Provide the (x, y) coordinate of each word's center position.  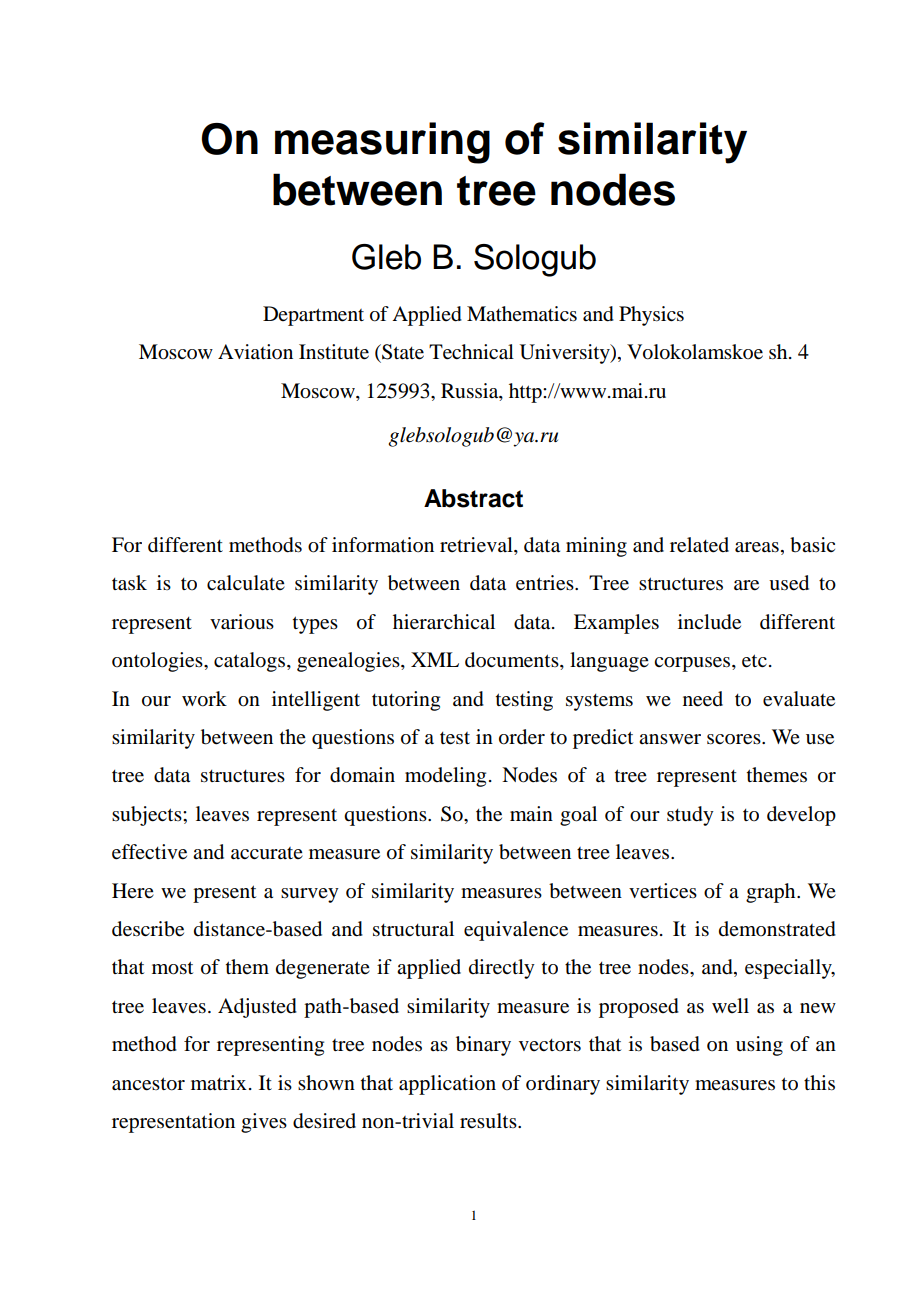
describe (148, 929)
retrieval (477, 546)
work (204, 699)
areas (757, 547)
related (699, 545)
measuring (382, 143)
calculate (246, 583)
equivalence (516, 931)
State (402, 352)
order (522, 737)
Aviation (255, 352)
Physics (651, 316)
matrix (219, 1082)
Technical (471, 352)
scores (735, 739)
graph (772, 893)
